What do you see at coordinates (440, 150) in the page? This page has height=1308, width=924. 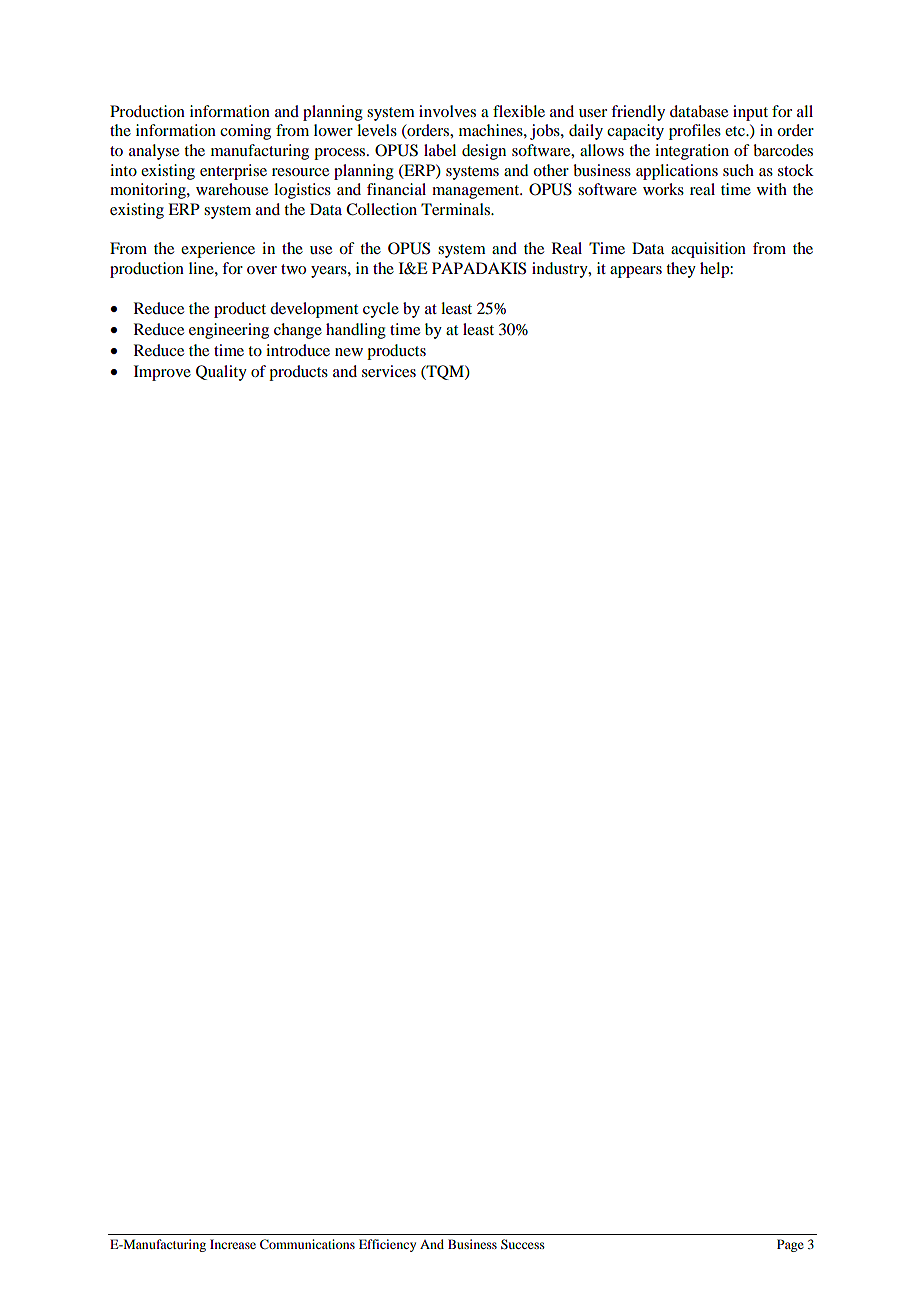 I see `label` at bounding box center [440, 150].
